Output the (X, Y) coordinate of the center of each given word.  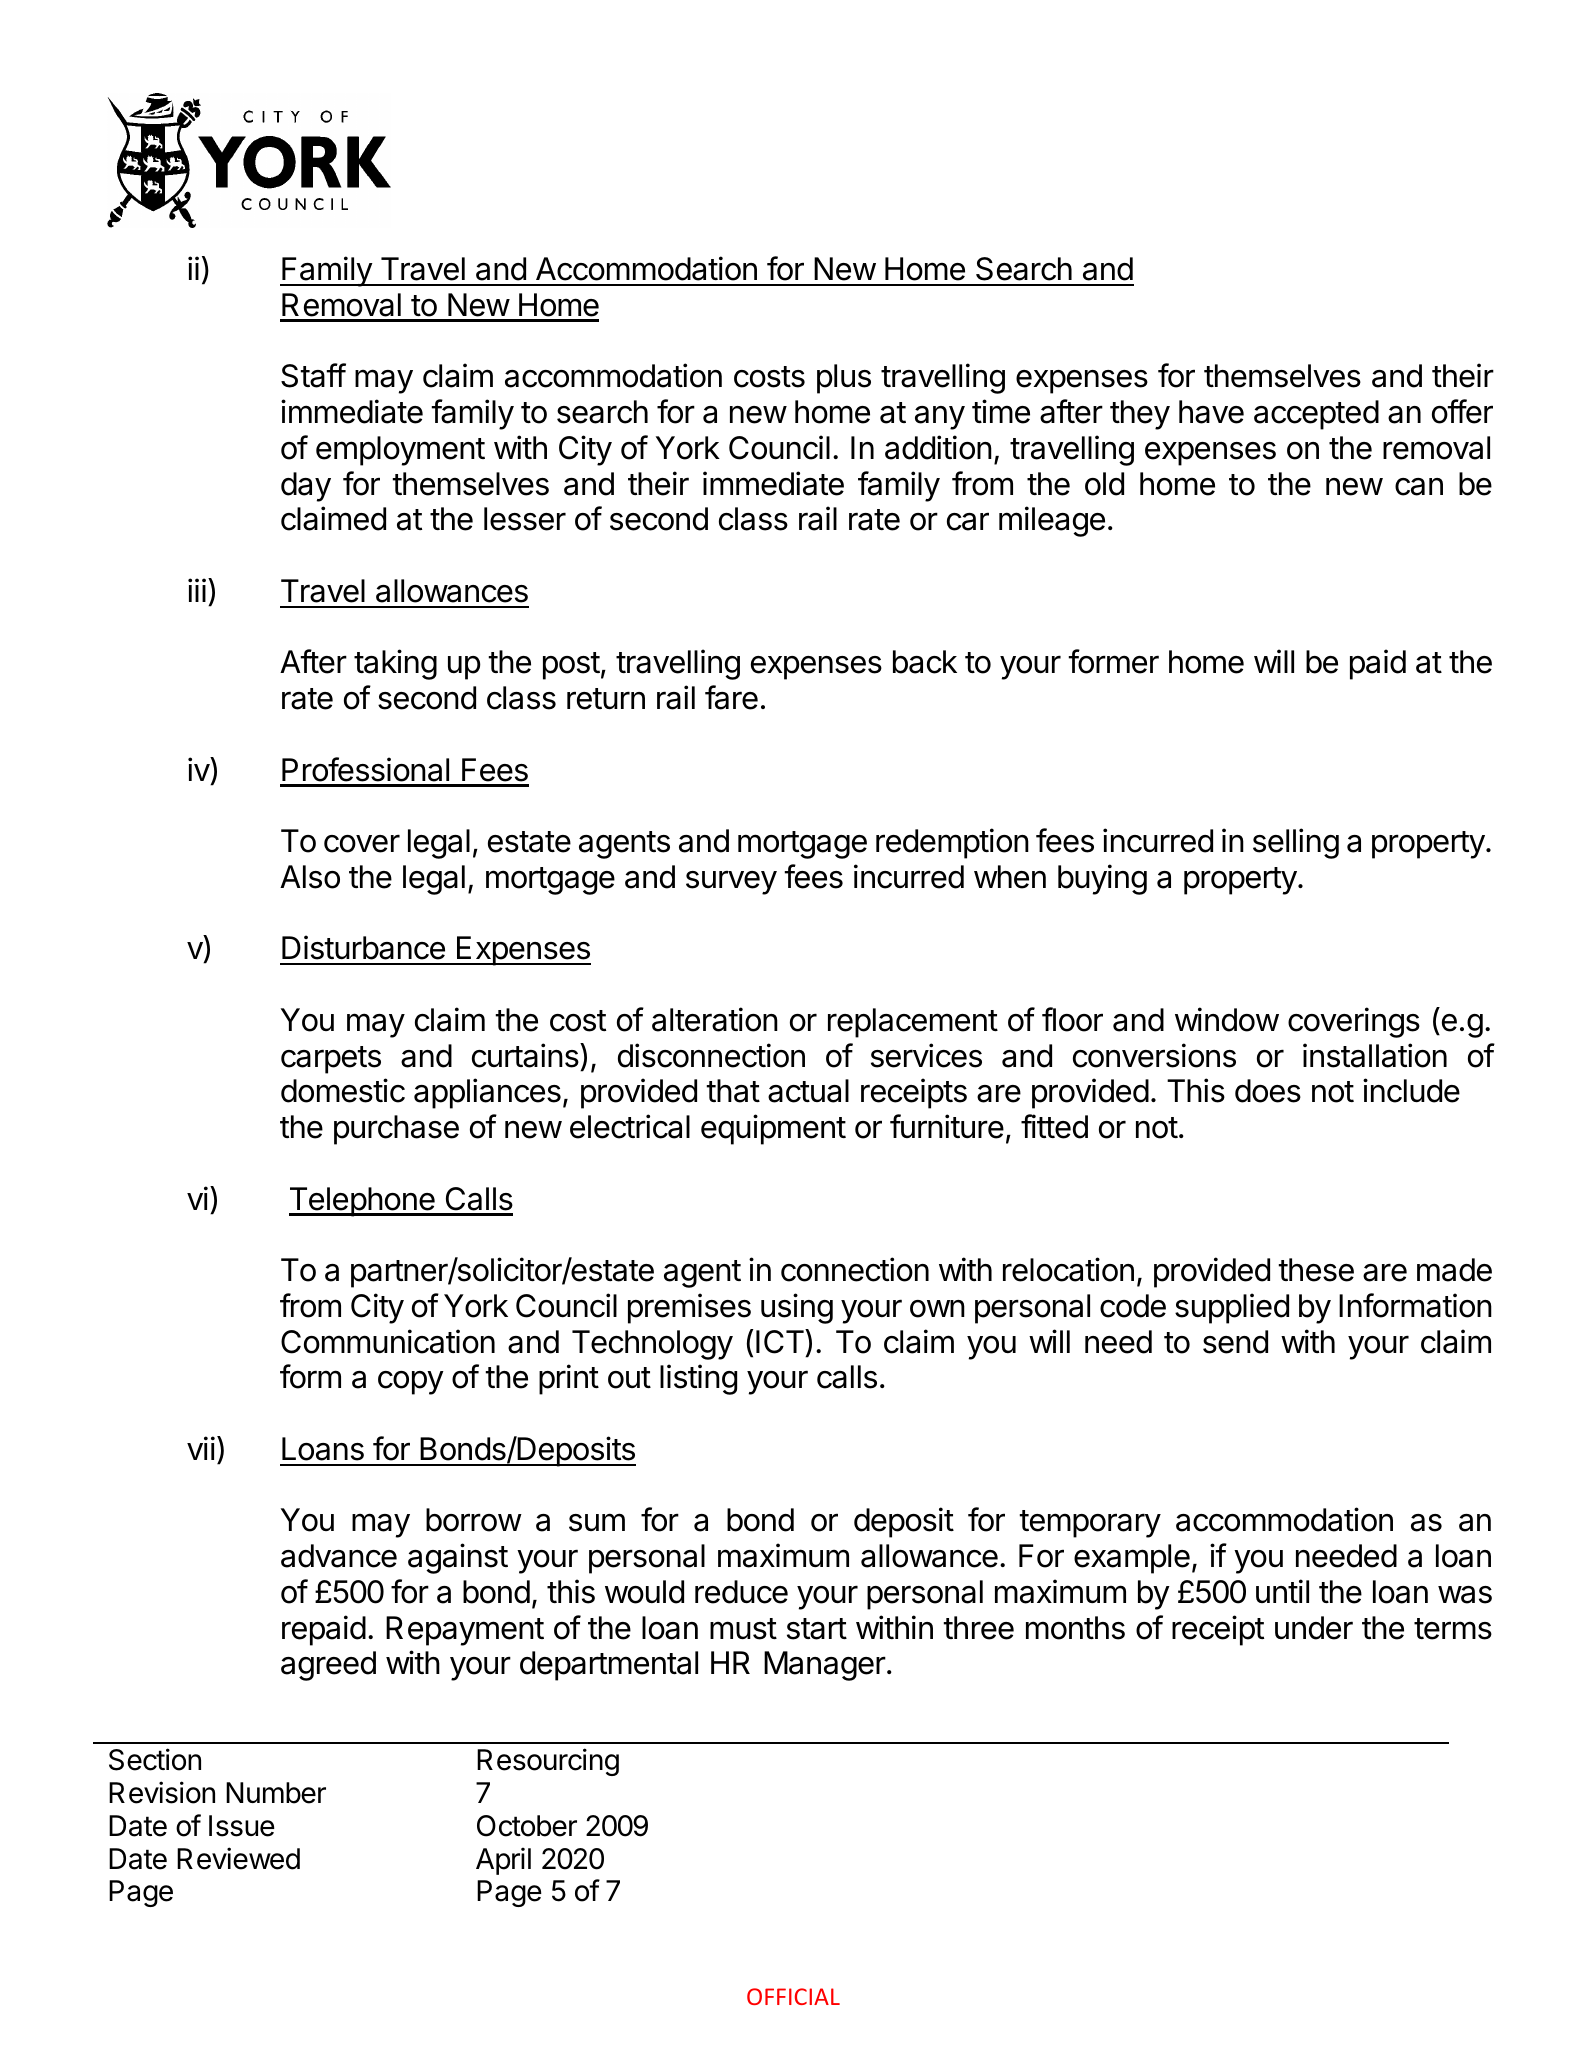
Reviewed (238, 1858)
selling (1296, 843)
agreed (328, 1666)
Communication (388, 1341)
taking (395, 664)
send (1235, 1342)
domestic (343, 1090)
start (817, 1629)
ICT (781, 1341)
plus (844, 379)
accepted (1316, 415)
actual (808, 1091)
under (1314, 1628)
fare (731, 697)
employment (400, 451)
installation (1375, 1055)
